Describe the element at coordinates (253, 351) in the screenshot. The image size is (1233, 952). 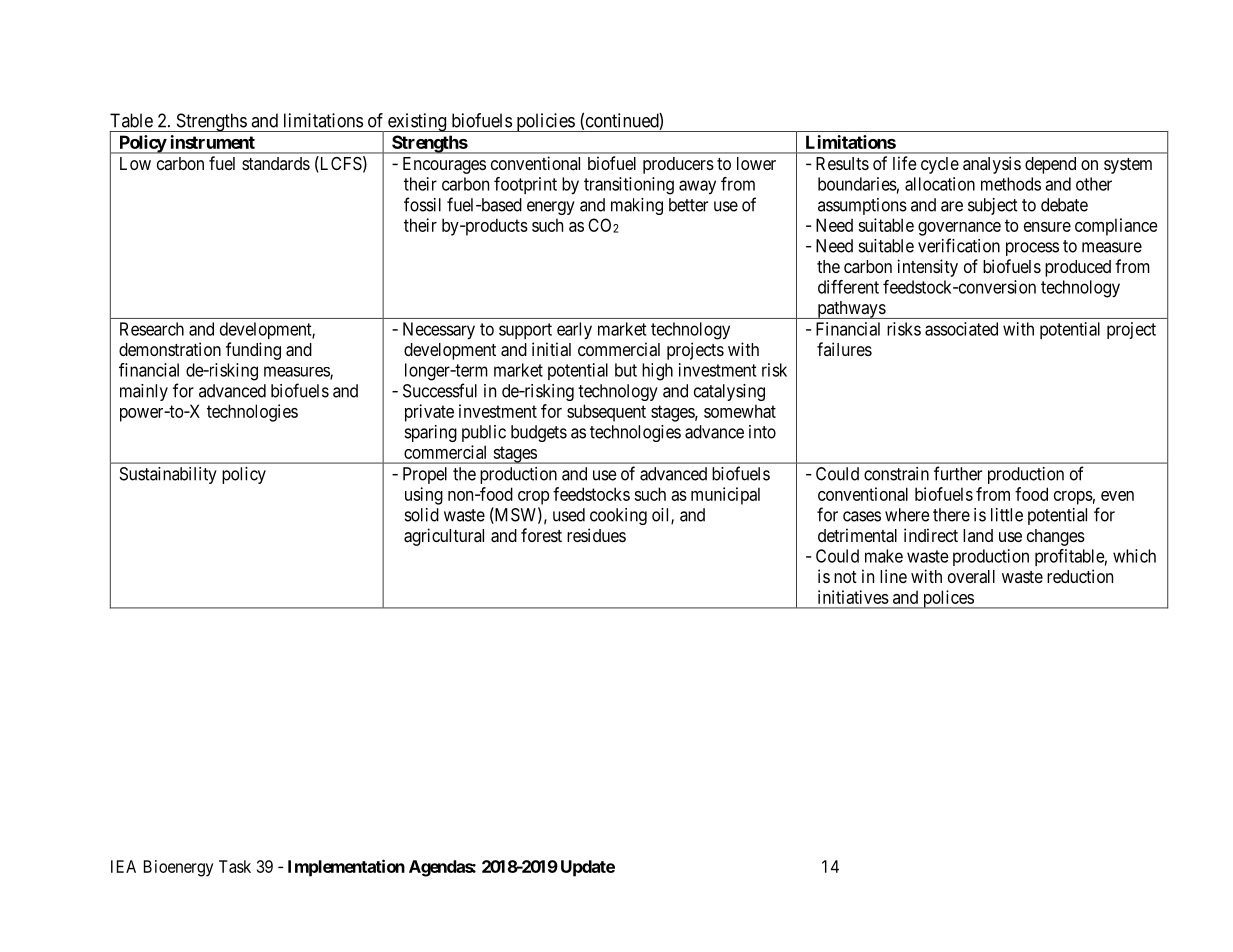
I see `funding` at that location.
